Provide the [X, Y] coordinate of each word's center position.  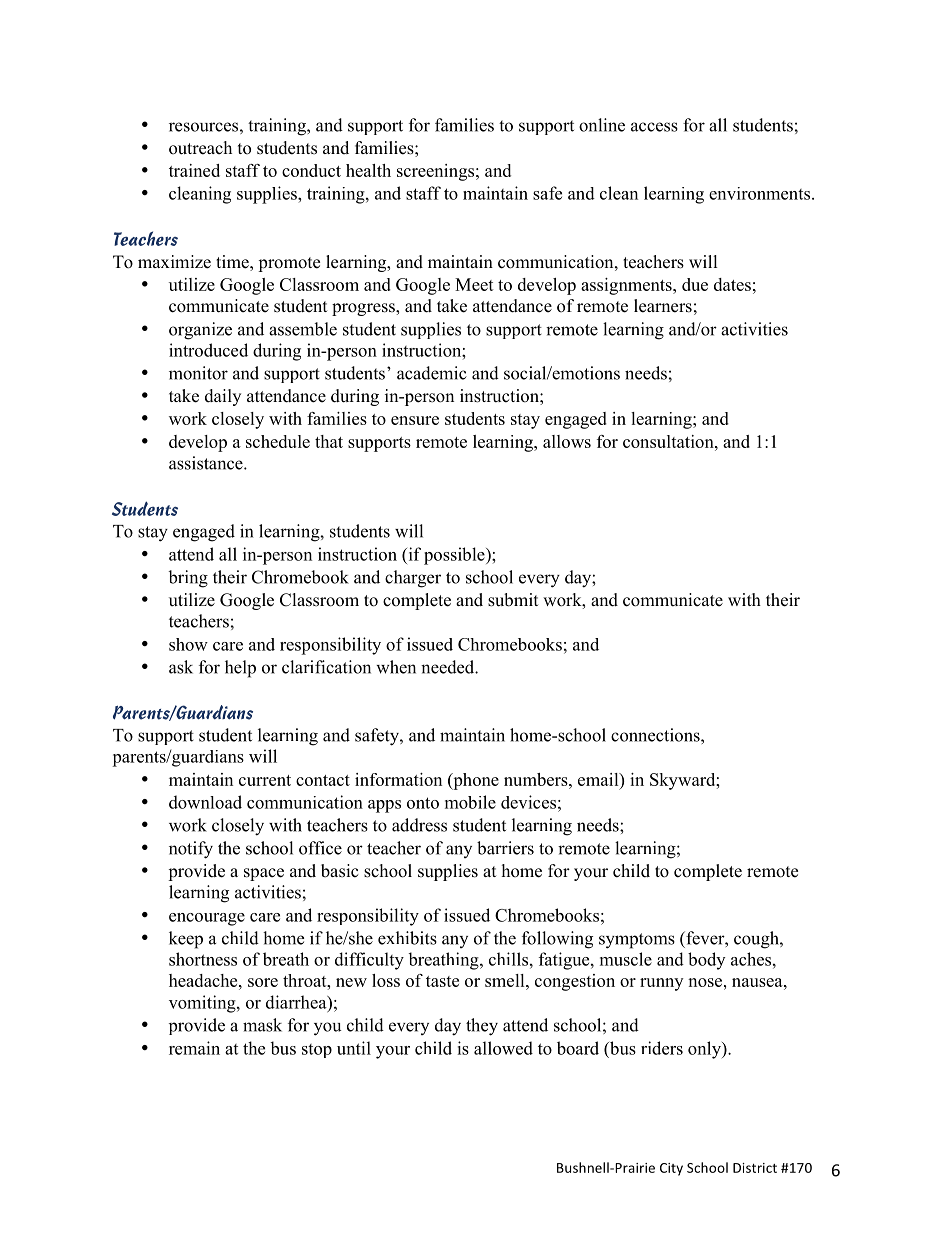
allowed [503, 1048]
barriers [505, 848]
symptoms [637, 941]
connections [656, 735]
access [654, 127]
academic [432, 373]
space [264, 874]
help [240, 669]
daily [223, 397]
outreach [200, 148]
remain [194, 1048]
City [671, 1169]
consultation [669, 441]
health [368, 170]
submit [513, 600]
